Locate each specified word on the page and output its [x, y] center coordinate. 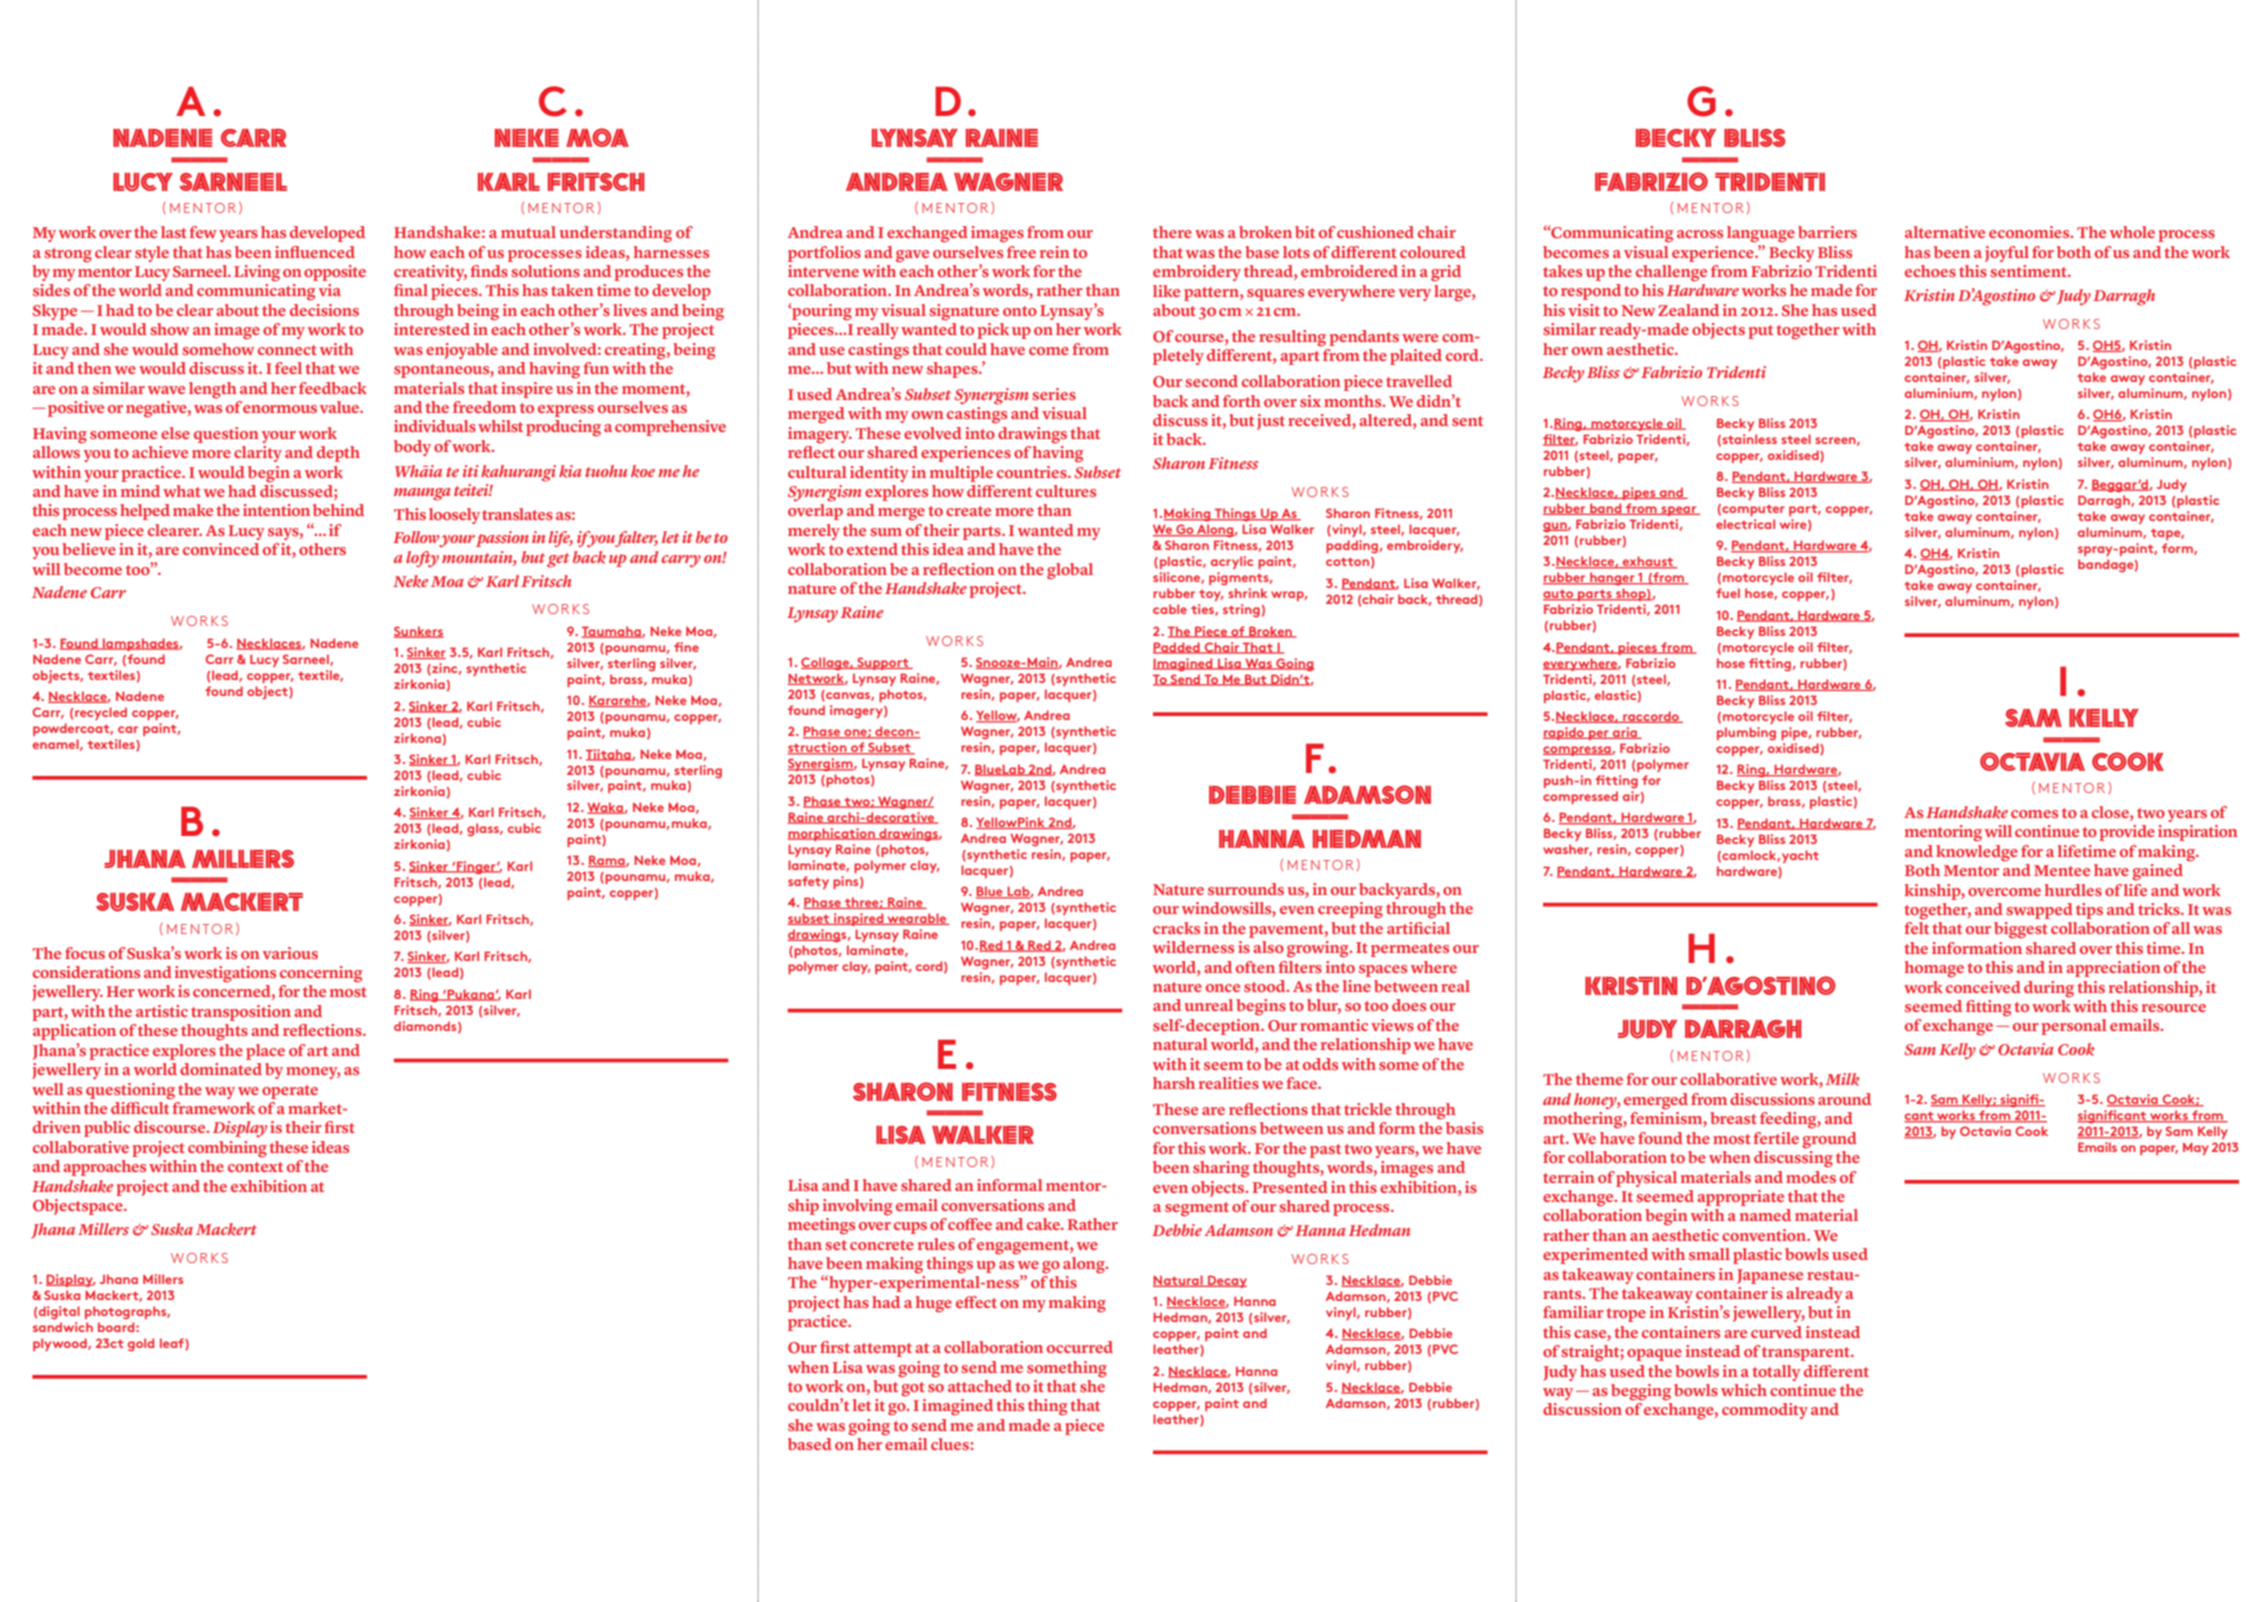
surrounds [1246, 889]
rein [1055, 252]
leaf [173, 1344]
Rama [607, 861]
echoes [1930, 271]
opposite [335, 273]
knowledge [1977, 853]
